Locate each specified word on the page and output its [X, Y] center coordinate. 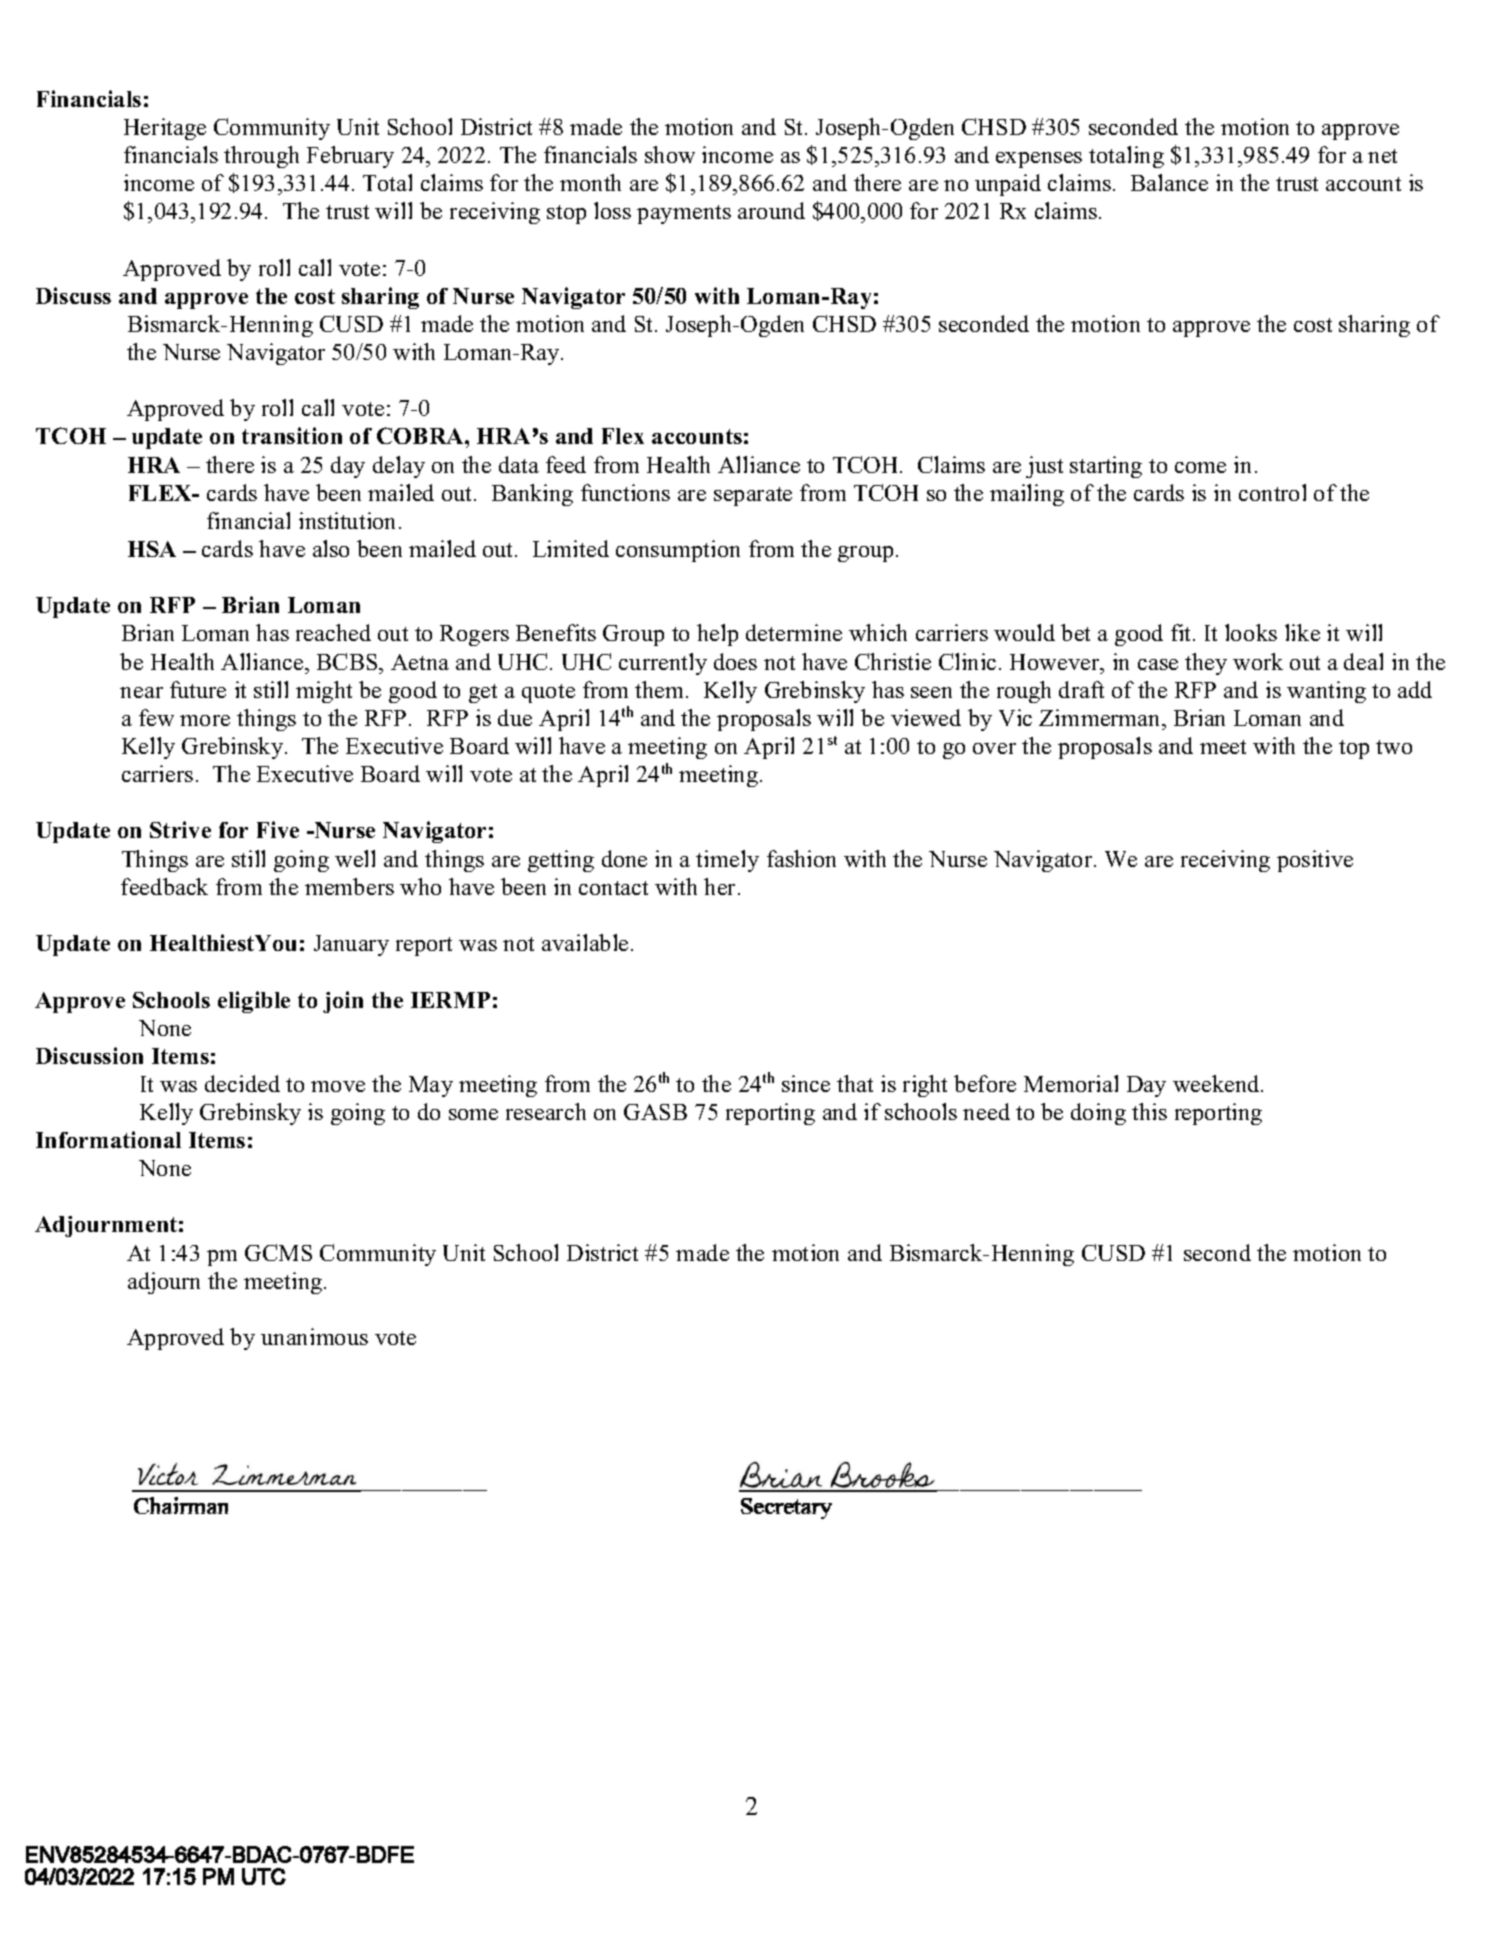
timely [727, 861]
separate [753, 496]
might [324, 692]
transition [292, 435]
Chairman [181, 1505]
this [1149, 1111]
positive [1315, 861]
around [771, 210]
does [735, 661]
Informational [108, 1139]
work [1258, 661]
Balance [1169, 182]
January [351, 945]
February [350, 157]
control [1272, 492]
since [806, 1083]
